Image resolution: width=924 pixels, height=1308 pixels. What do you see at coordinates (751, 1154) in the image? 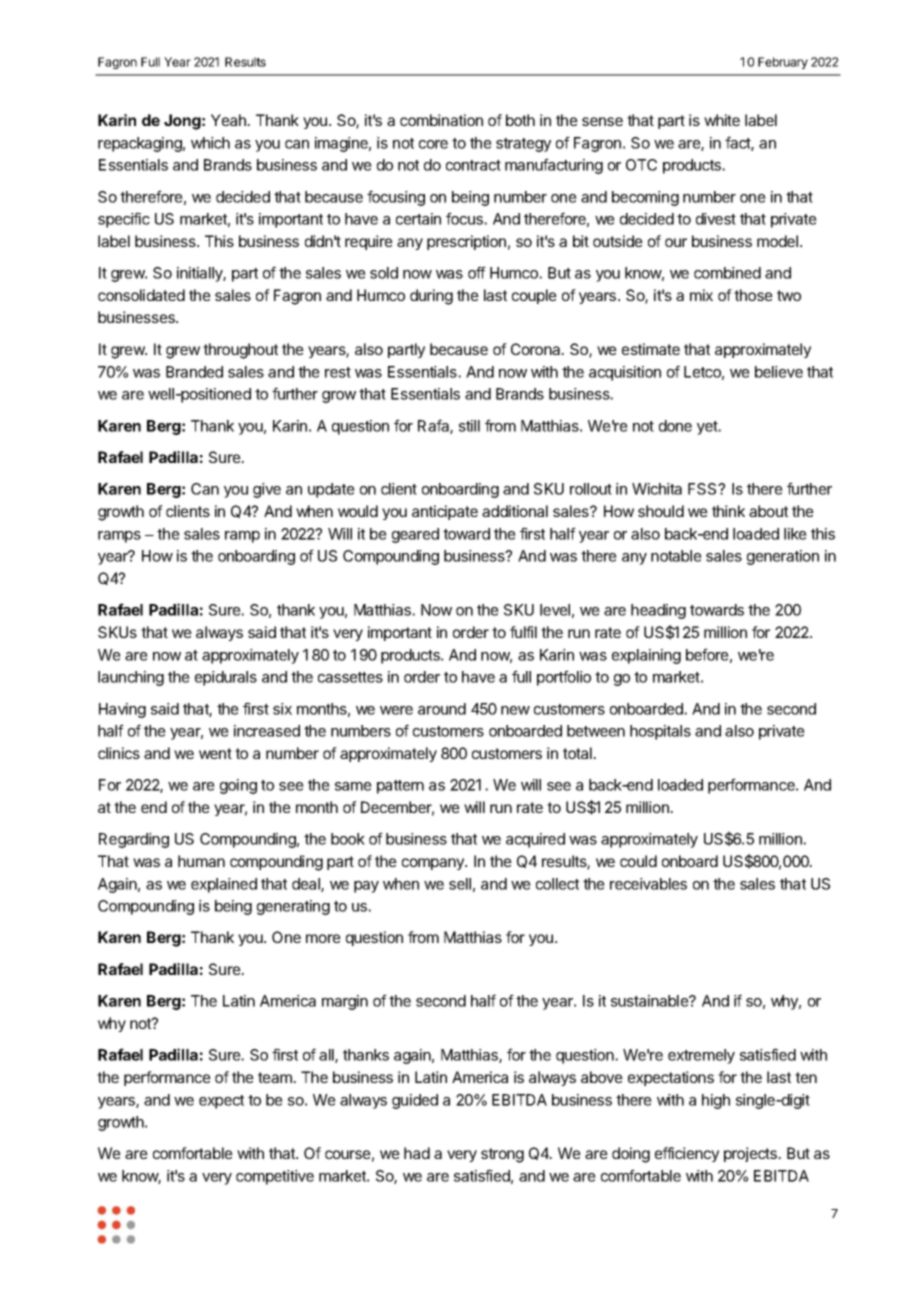
I see `projects` at bounding box center [751, 1154].
